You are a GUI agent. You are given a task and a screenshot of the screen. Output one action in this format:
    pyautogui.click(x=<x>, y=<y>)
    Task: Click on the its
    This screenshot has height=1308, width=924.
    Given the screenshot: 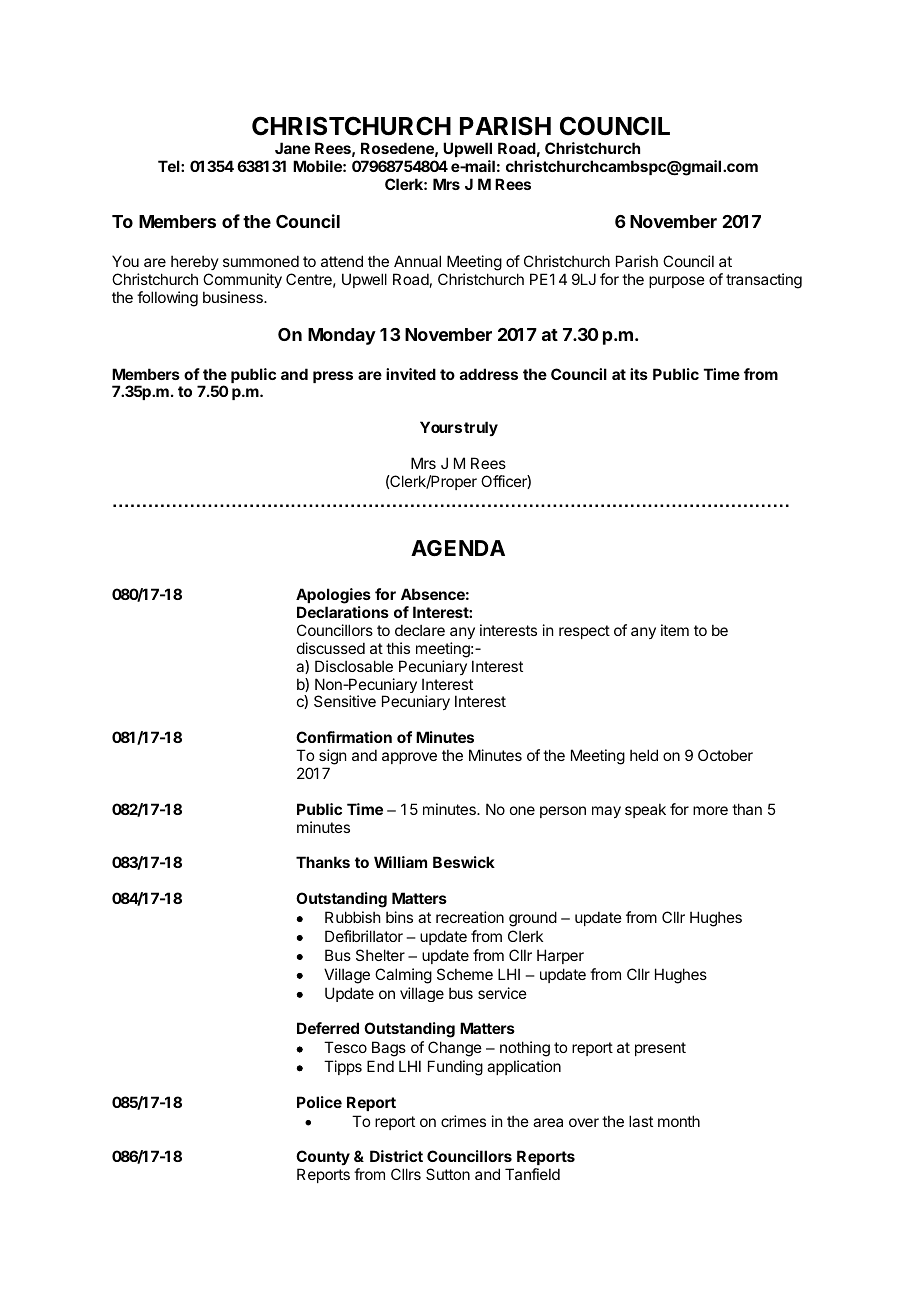 What is the action you would take?
    pyautogui.click(x=639, y=374)
